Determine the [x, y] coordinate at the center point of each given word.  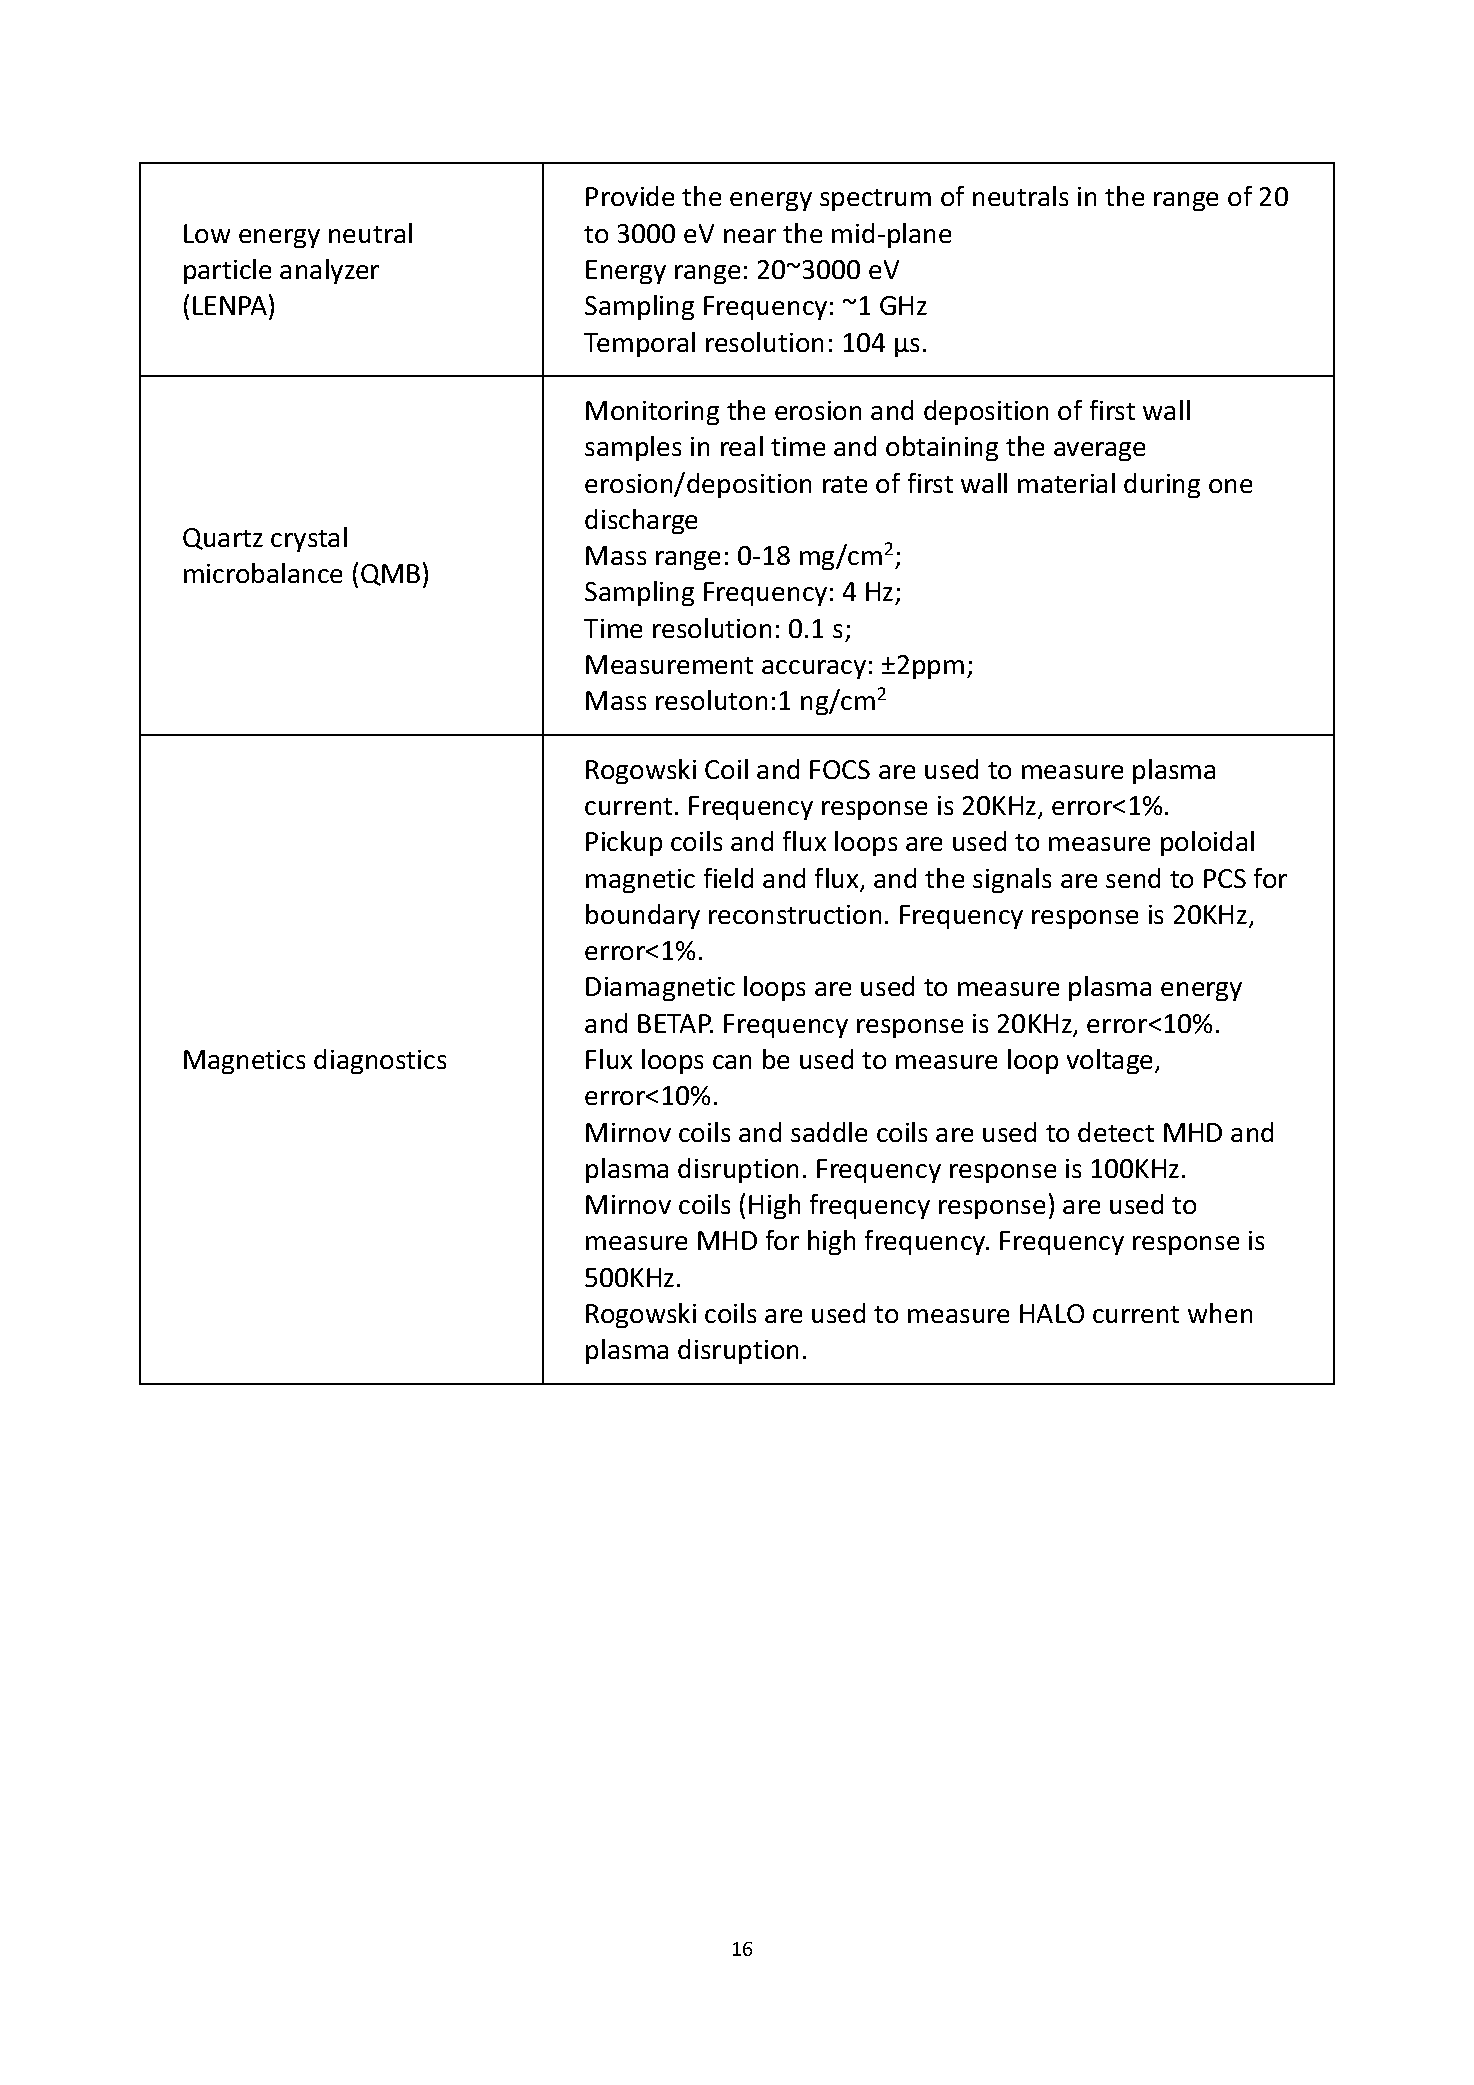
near [750, 236]
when [1220, 1313]
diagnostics [380, 1061]
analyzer [329, 271]
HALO [1052, 1313]
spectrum [875, 200]
